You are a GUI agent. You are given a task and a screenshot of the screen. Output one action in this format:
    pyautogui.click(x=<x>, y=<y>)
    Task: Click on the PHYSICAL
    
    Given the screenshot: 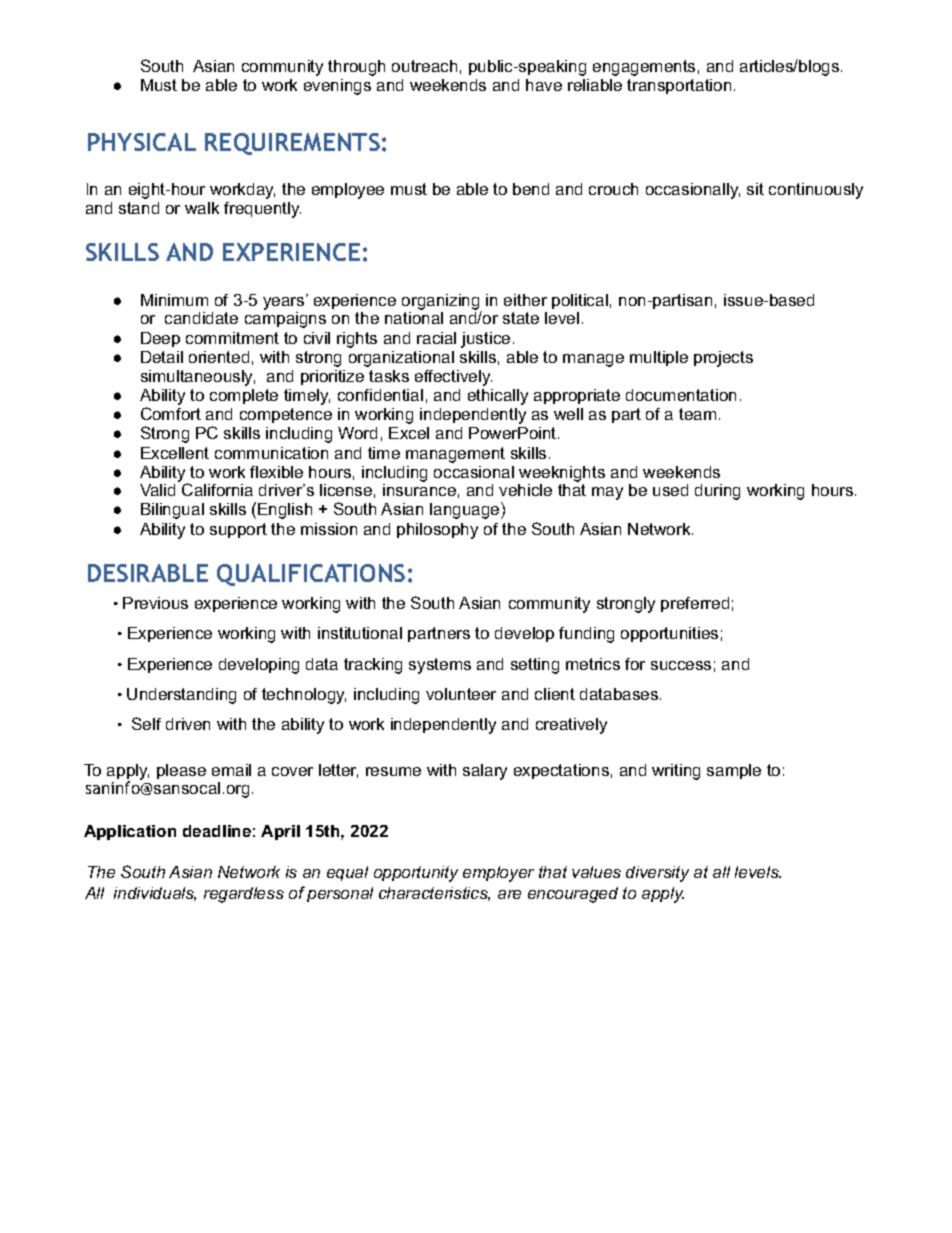 What is the action you would take?
    pyautogui.click(x=142, y=142)
